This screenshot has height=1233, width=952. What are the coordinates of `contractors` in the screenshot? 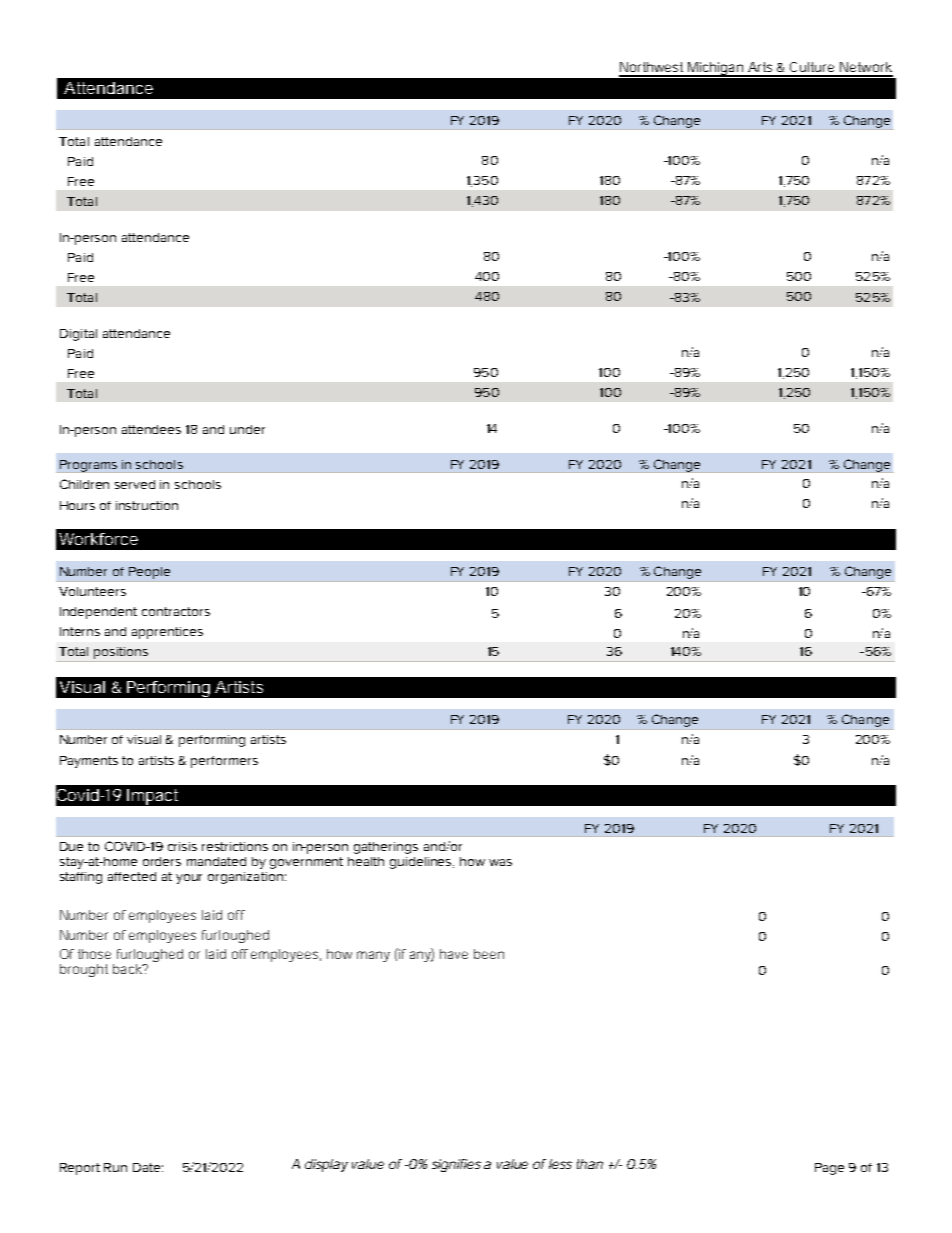 It's located at (176, 611).
